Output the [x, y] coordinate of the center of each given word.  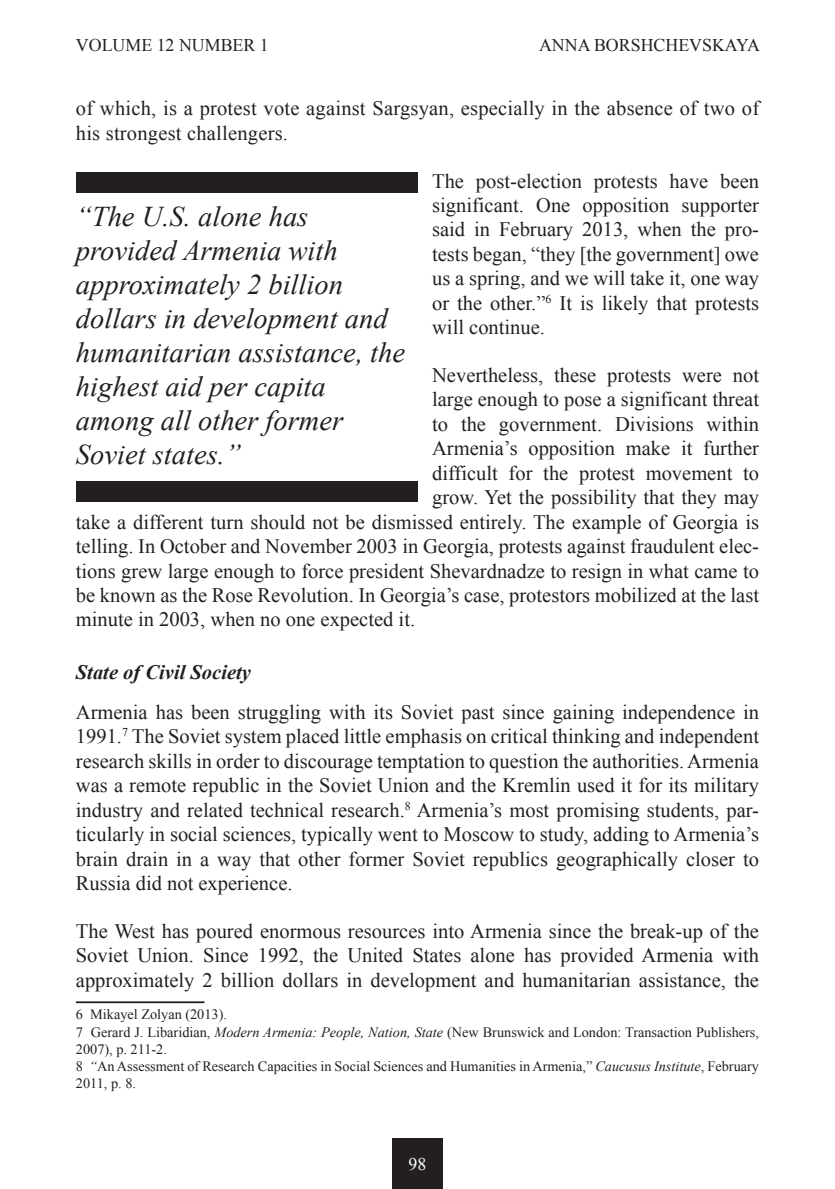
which [126, 108]
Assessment [150, 1066]
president [386, 573]
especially [502, 110]
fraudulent [672, 546]
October [193, 546]
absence [640, 108]
